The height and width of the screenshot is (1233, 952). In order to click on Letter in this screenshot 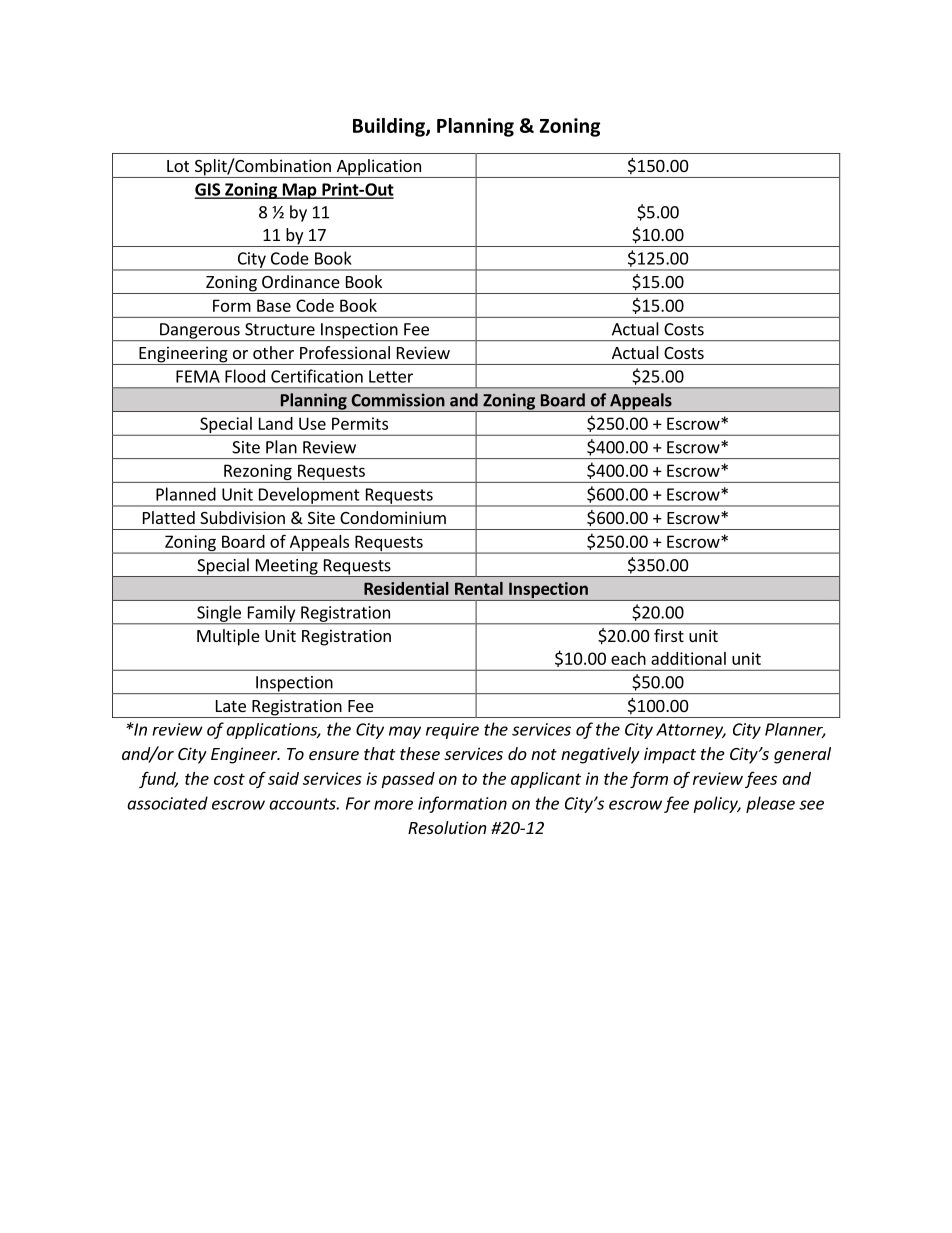, I will do `click(391, 376)`.
